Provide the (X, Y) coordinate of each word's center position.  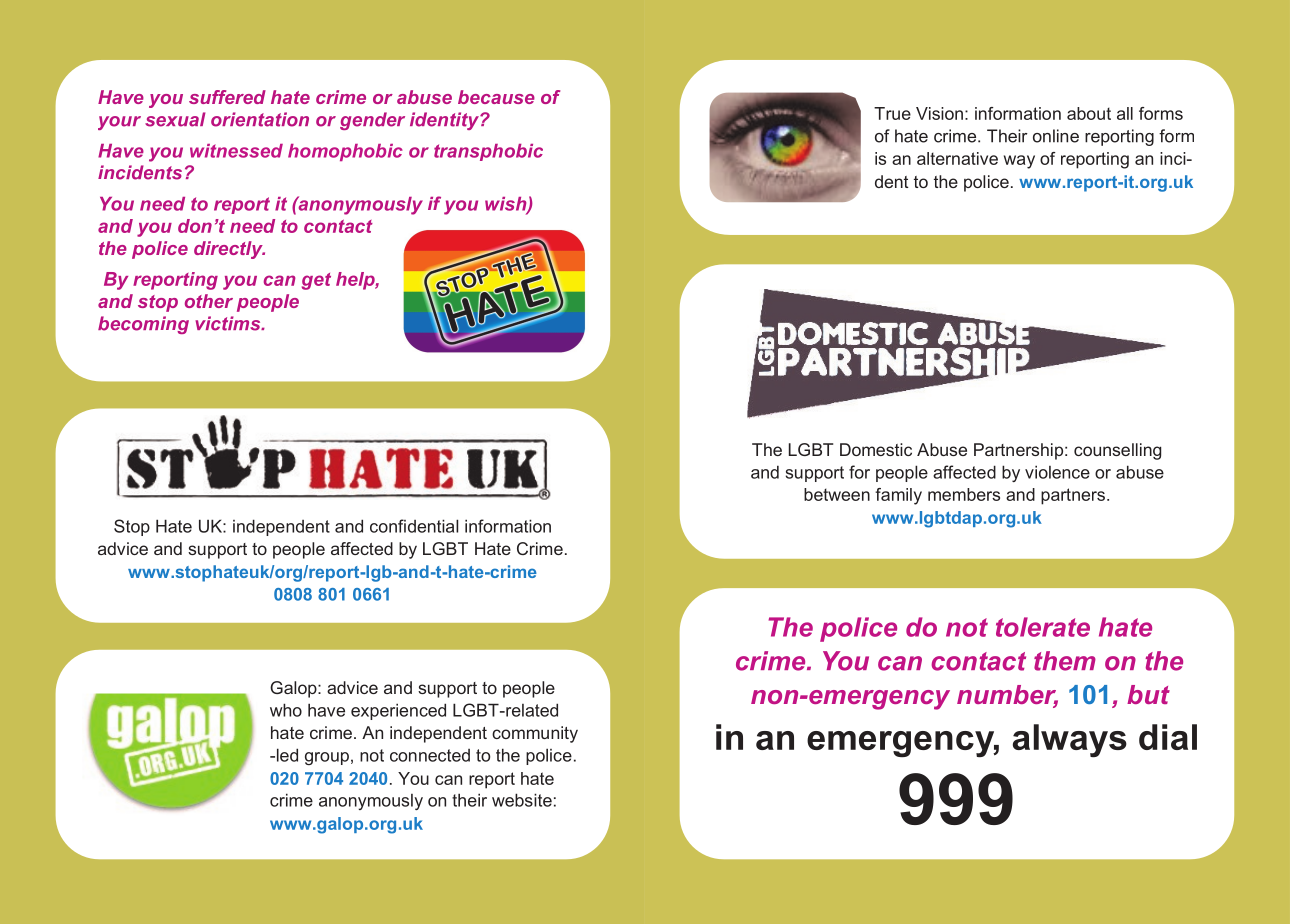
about (1089, 113)
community (535, 734)
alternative (957, 158)
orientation (260, 119)
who (286, 710)
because (496, 97)
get (316, 281)
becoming (143, 325)
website (522, 800)
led (286, 755)
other (209, 301)
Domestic (876, 449)
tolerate (1043, 627)
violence (1057, 472)
